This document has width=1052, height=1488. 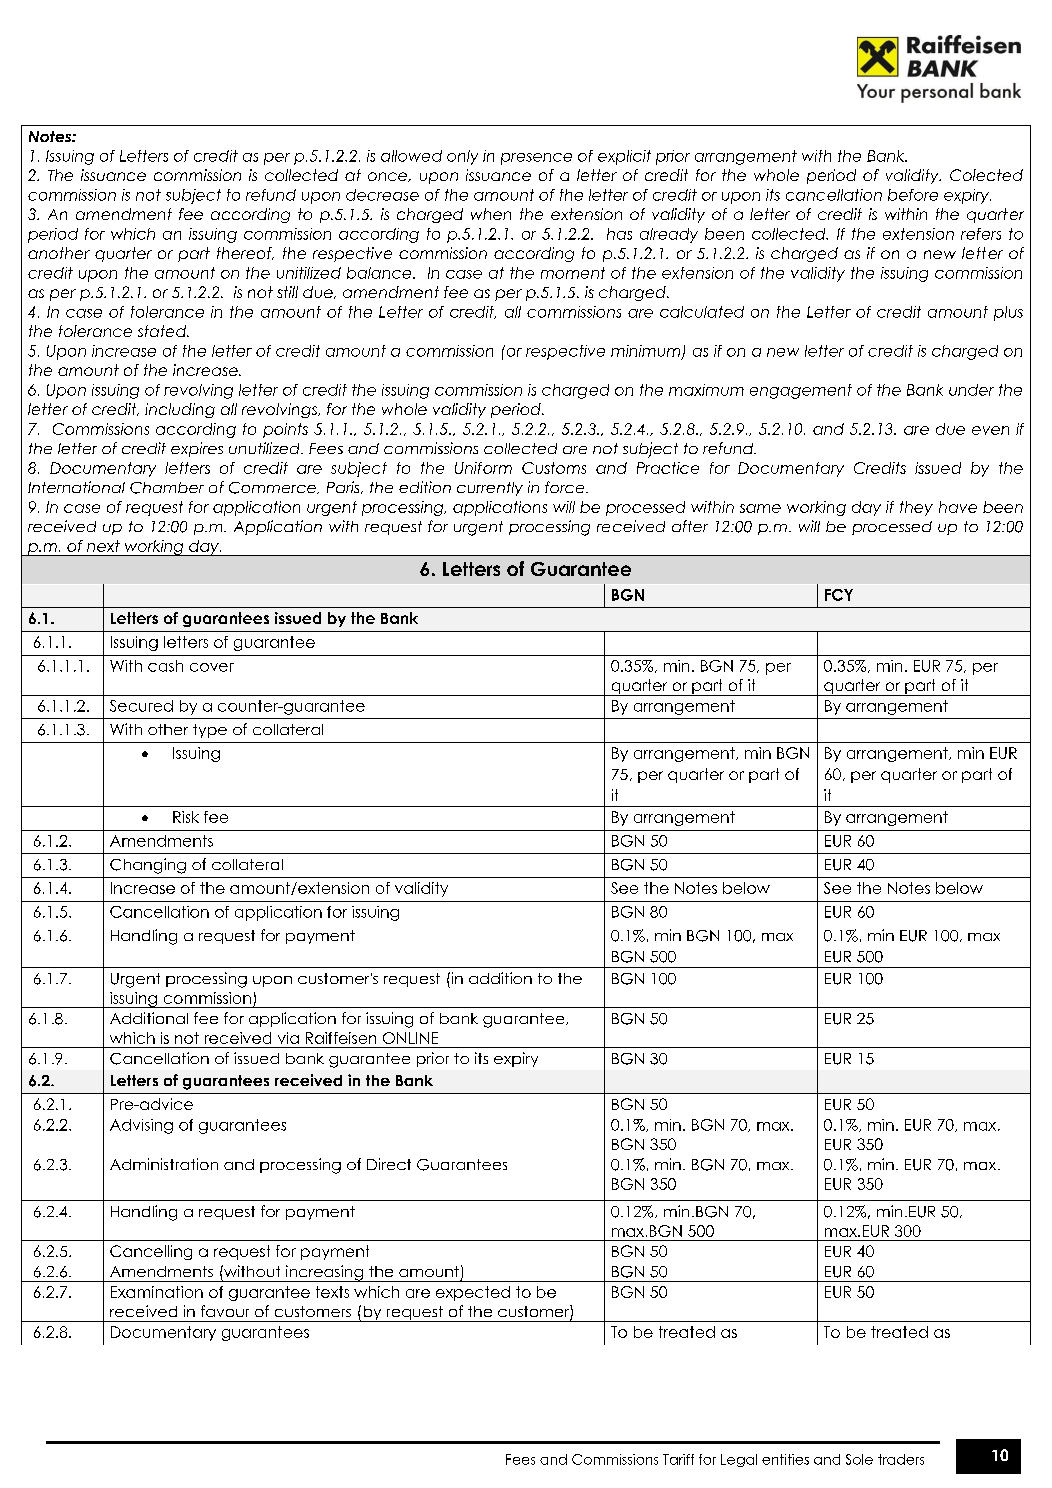 I want to click on presence, so click(x=536, y=159).
